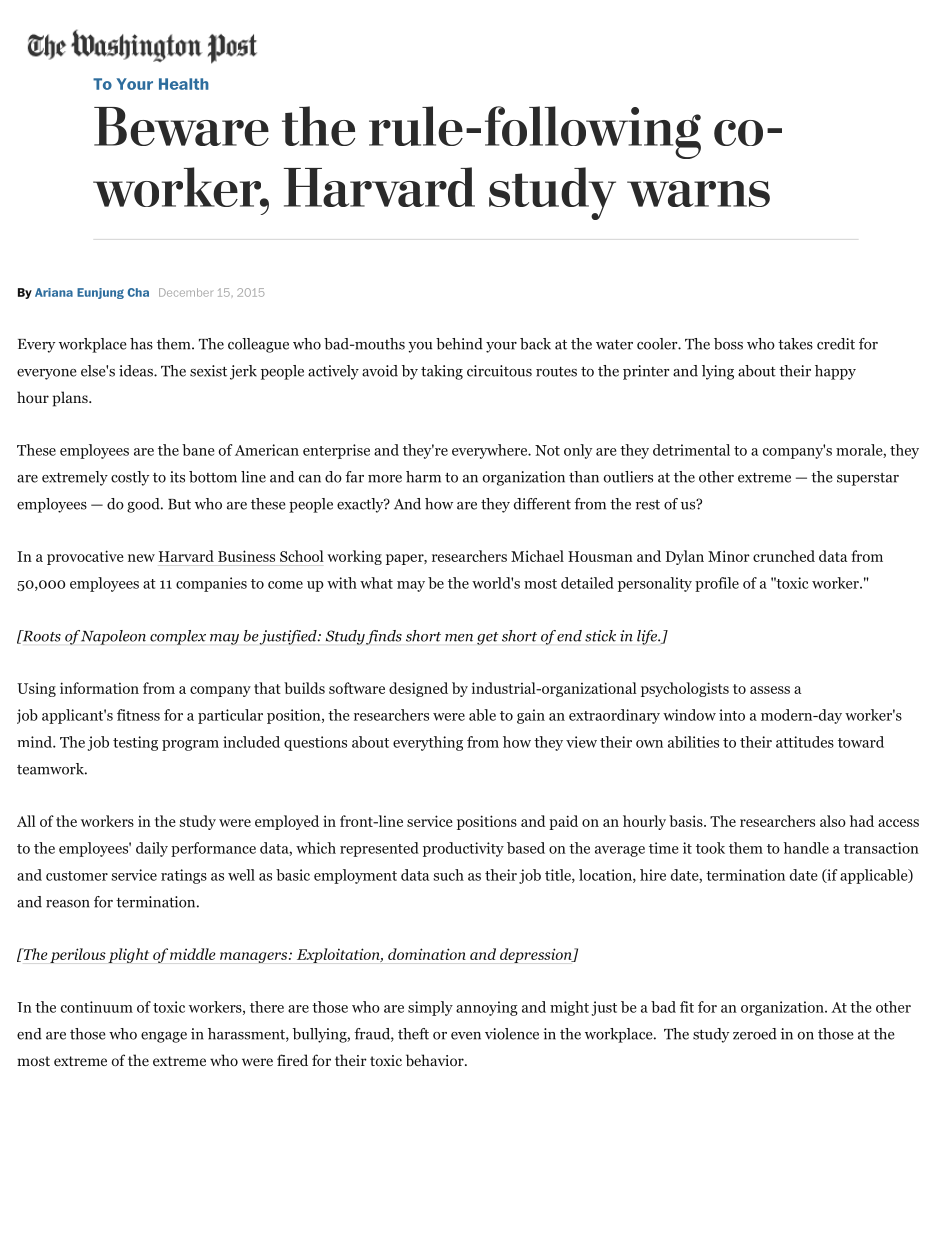 The image size is (952, 1233). I want to click on handle, so click(806, 848).
